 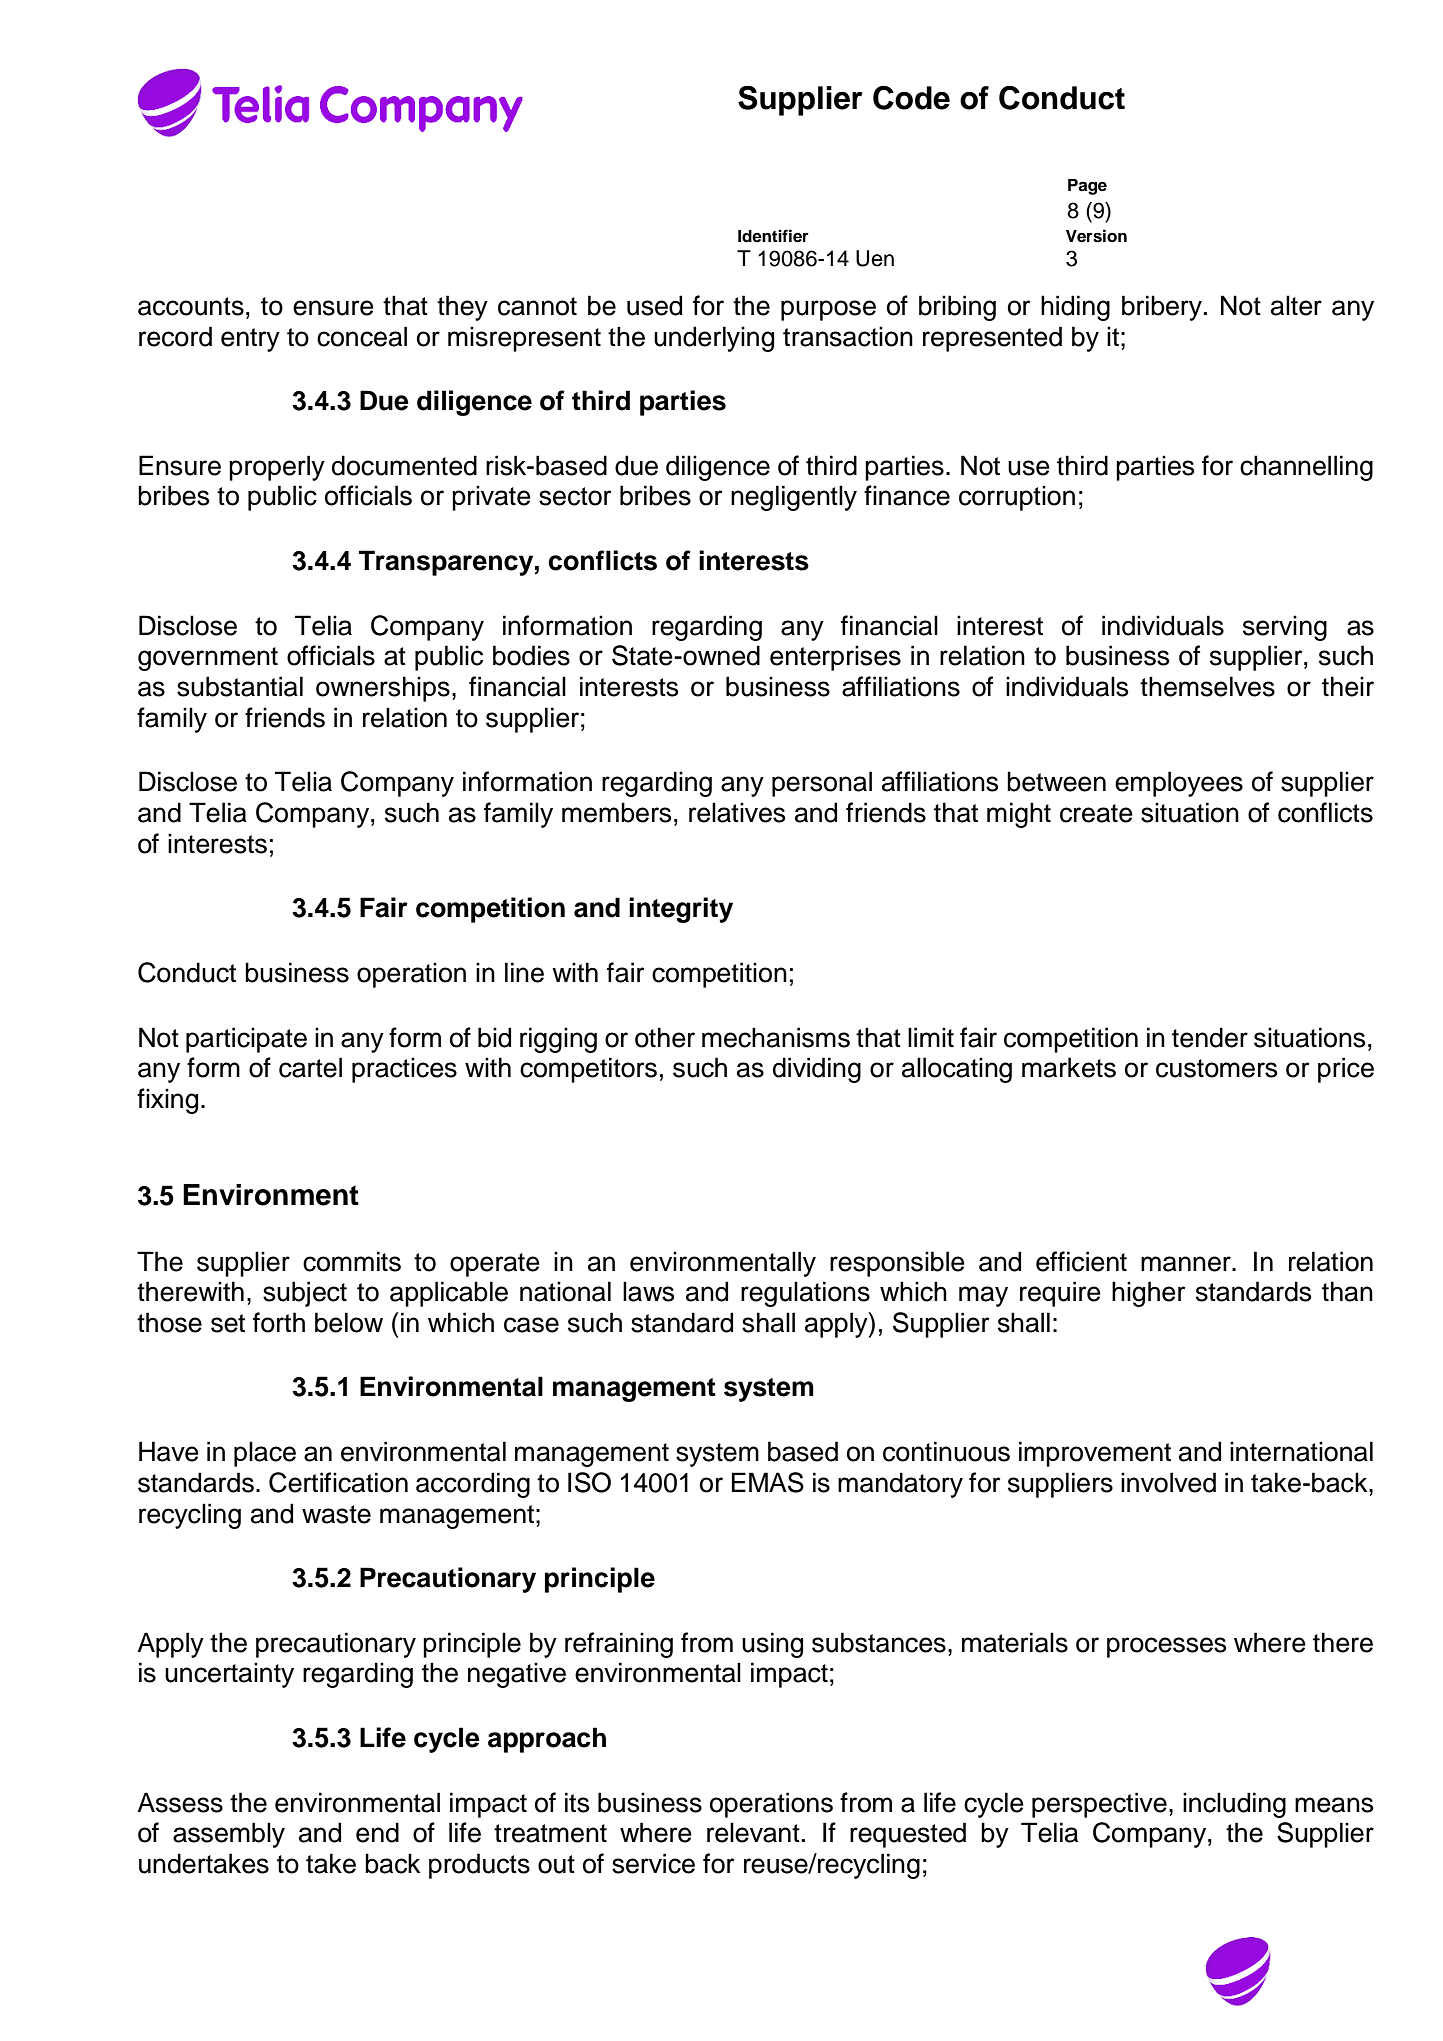 I want to click on assembly, so click(x=229, y=1835).
